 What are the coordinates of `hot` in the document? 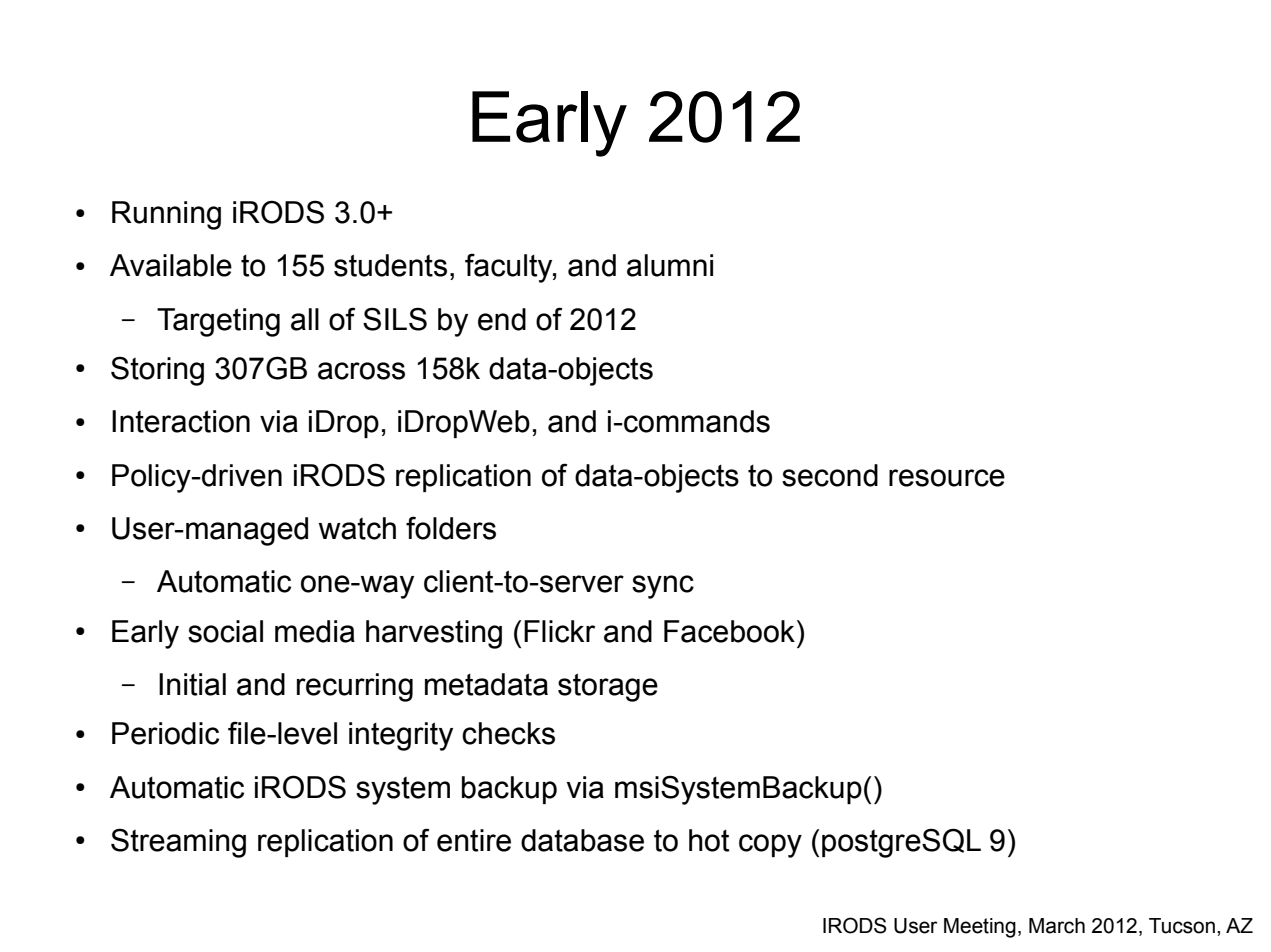 It's located at (709, 840).
